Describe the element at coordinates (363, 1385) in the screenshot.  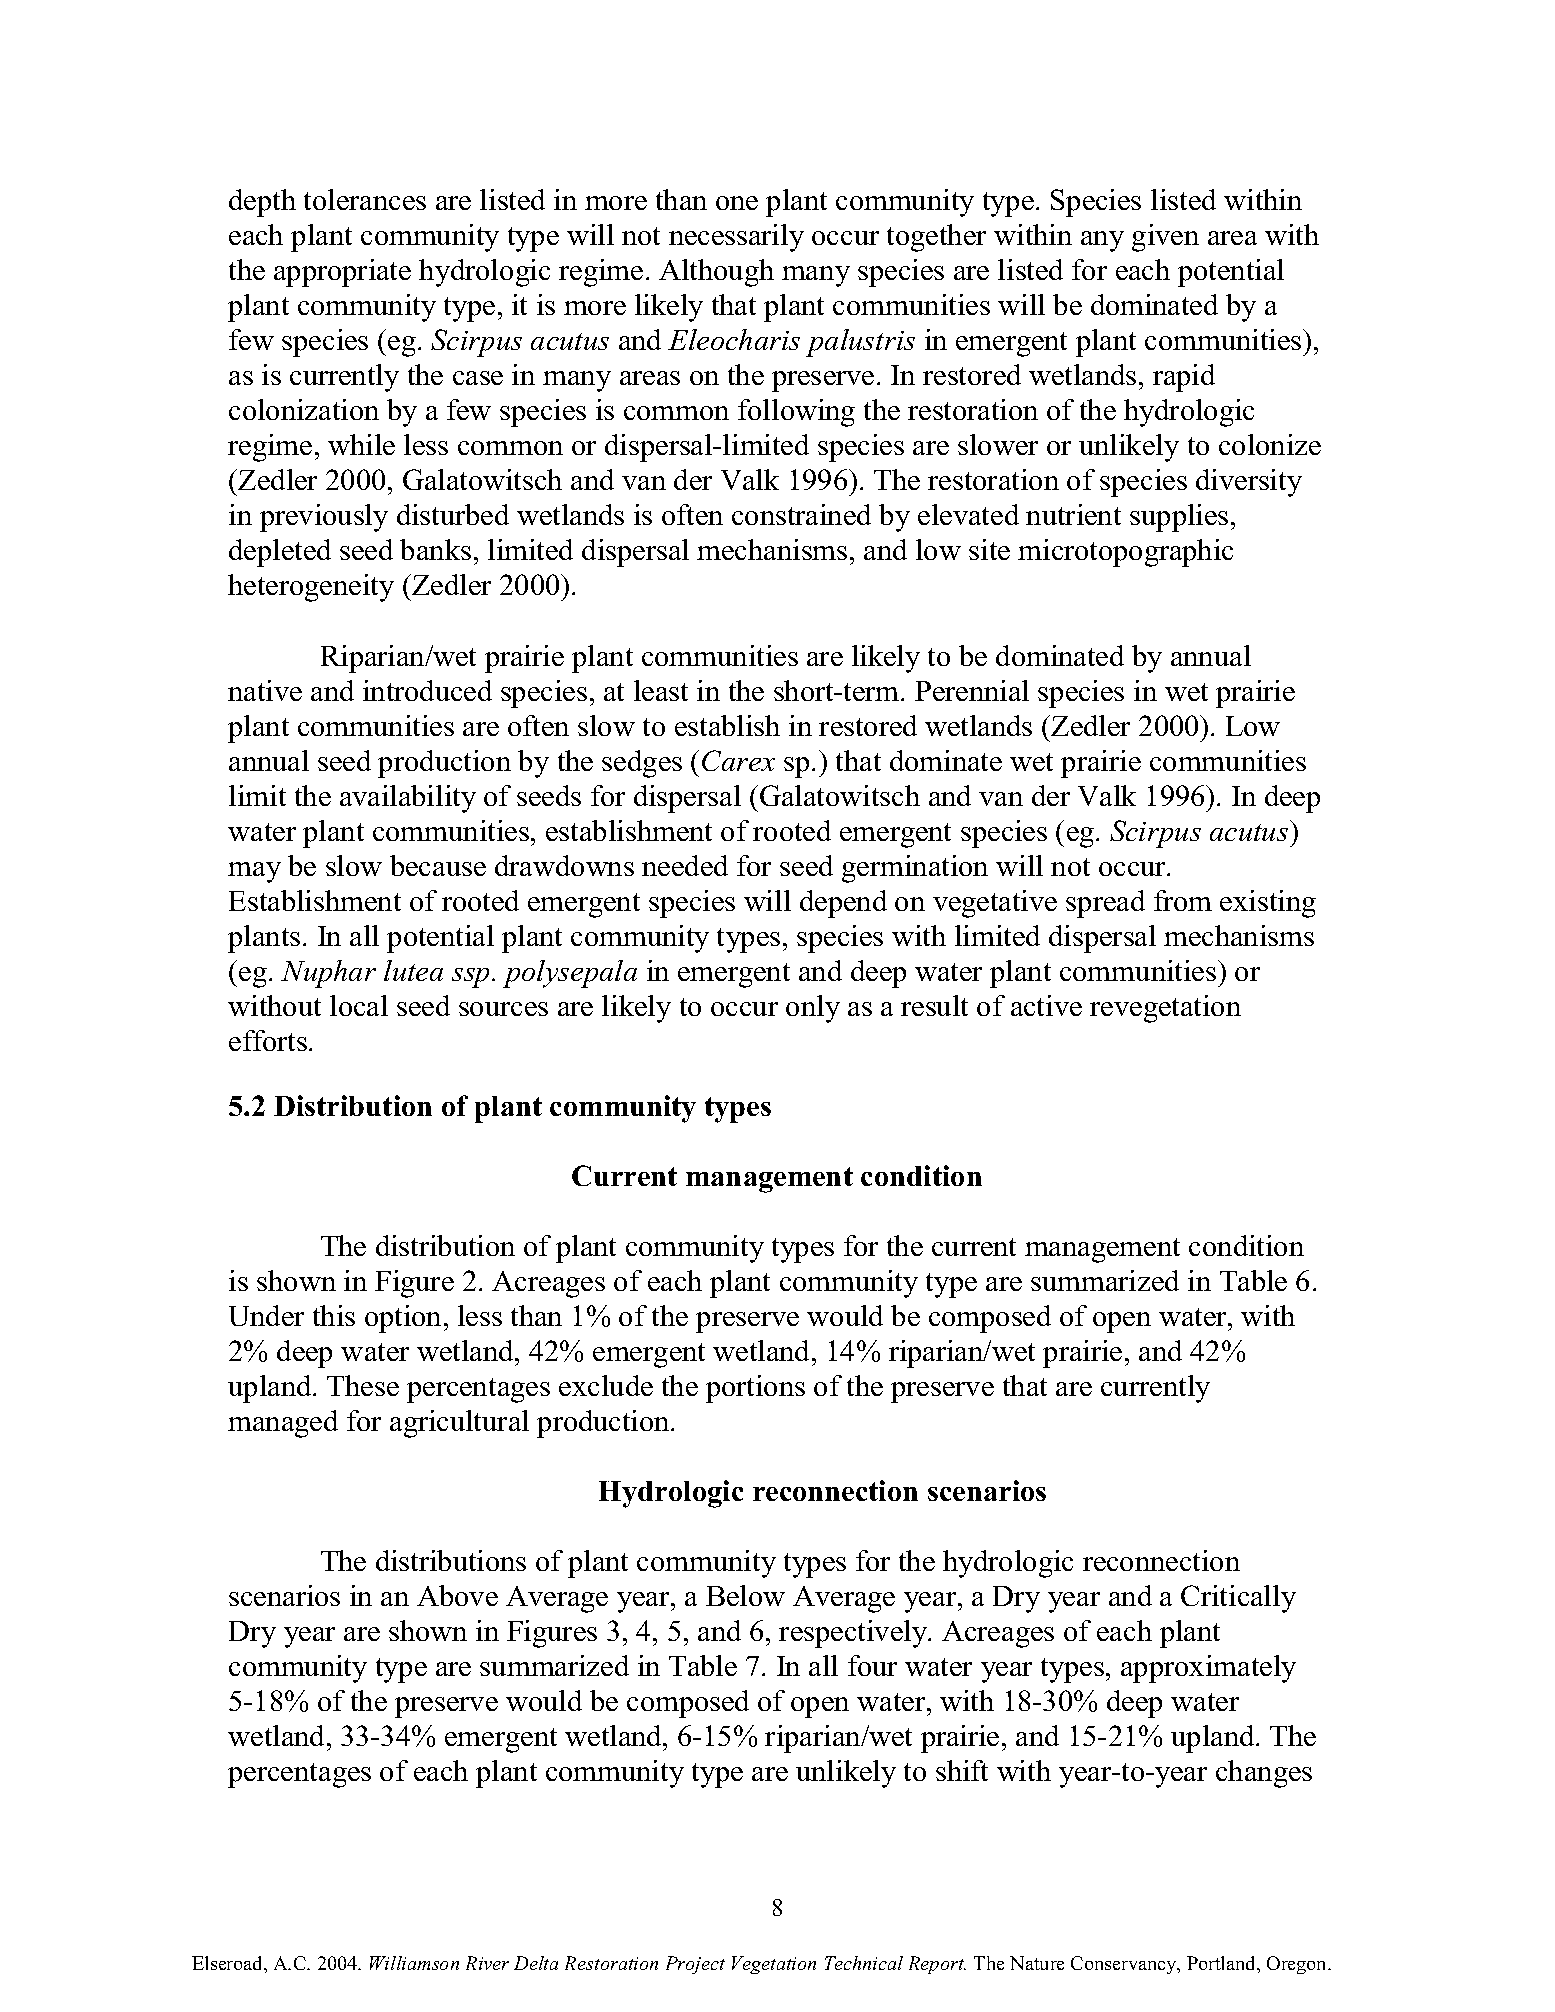
I see `These` at that location.
